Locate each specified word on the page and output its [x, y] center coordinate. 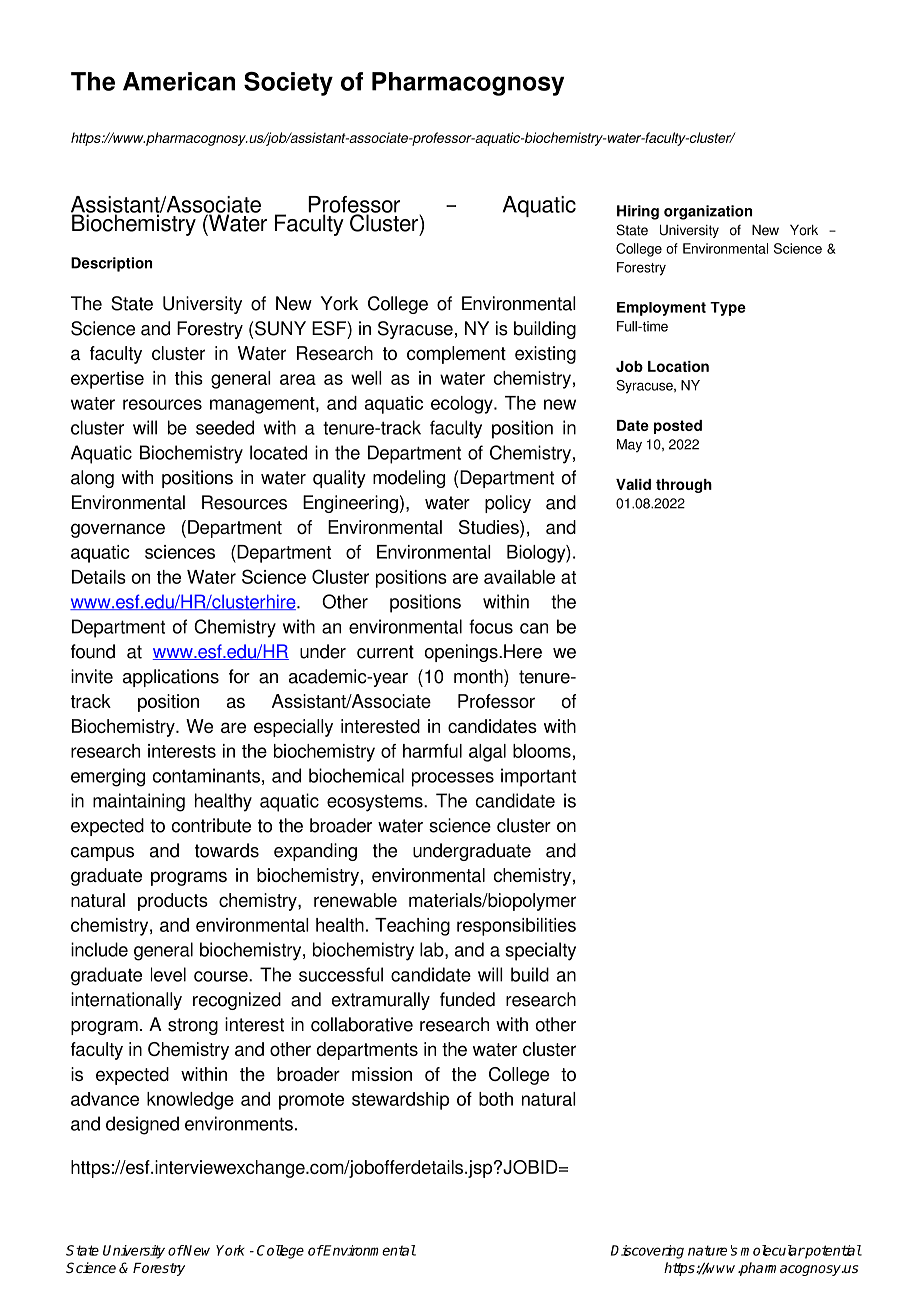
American [179, 81]
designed [142, 1125]
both [496, 1099]
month [479, 676]
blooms [542, 751]
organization [708, 212]
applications [171, 678]
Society [288, 84]
